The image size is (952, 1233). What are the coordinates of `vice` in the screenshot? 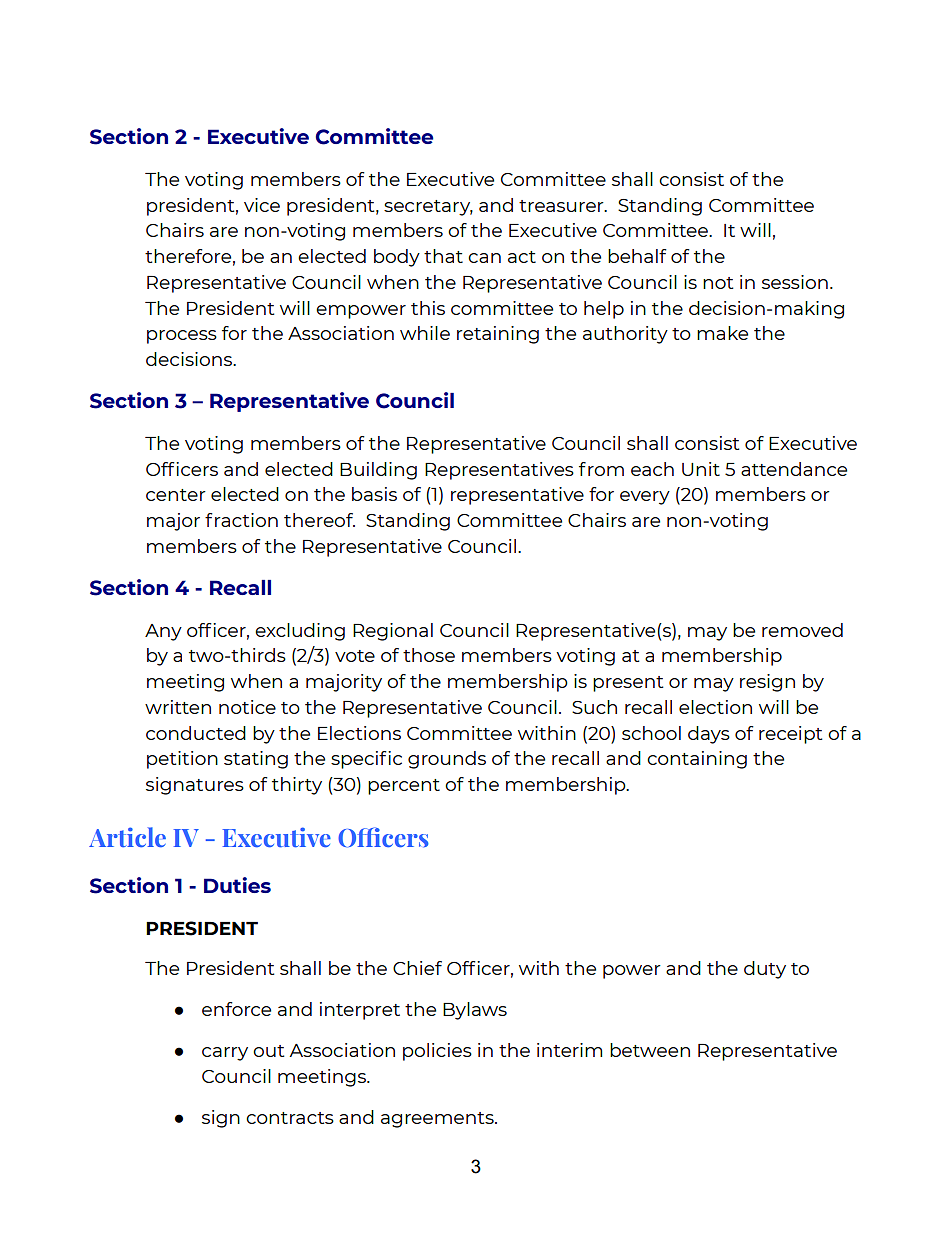 It's located at (262, 205).
